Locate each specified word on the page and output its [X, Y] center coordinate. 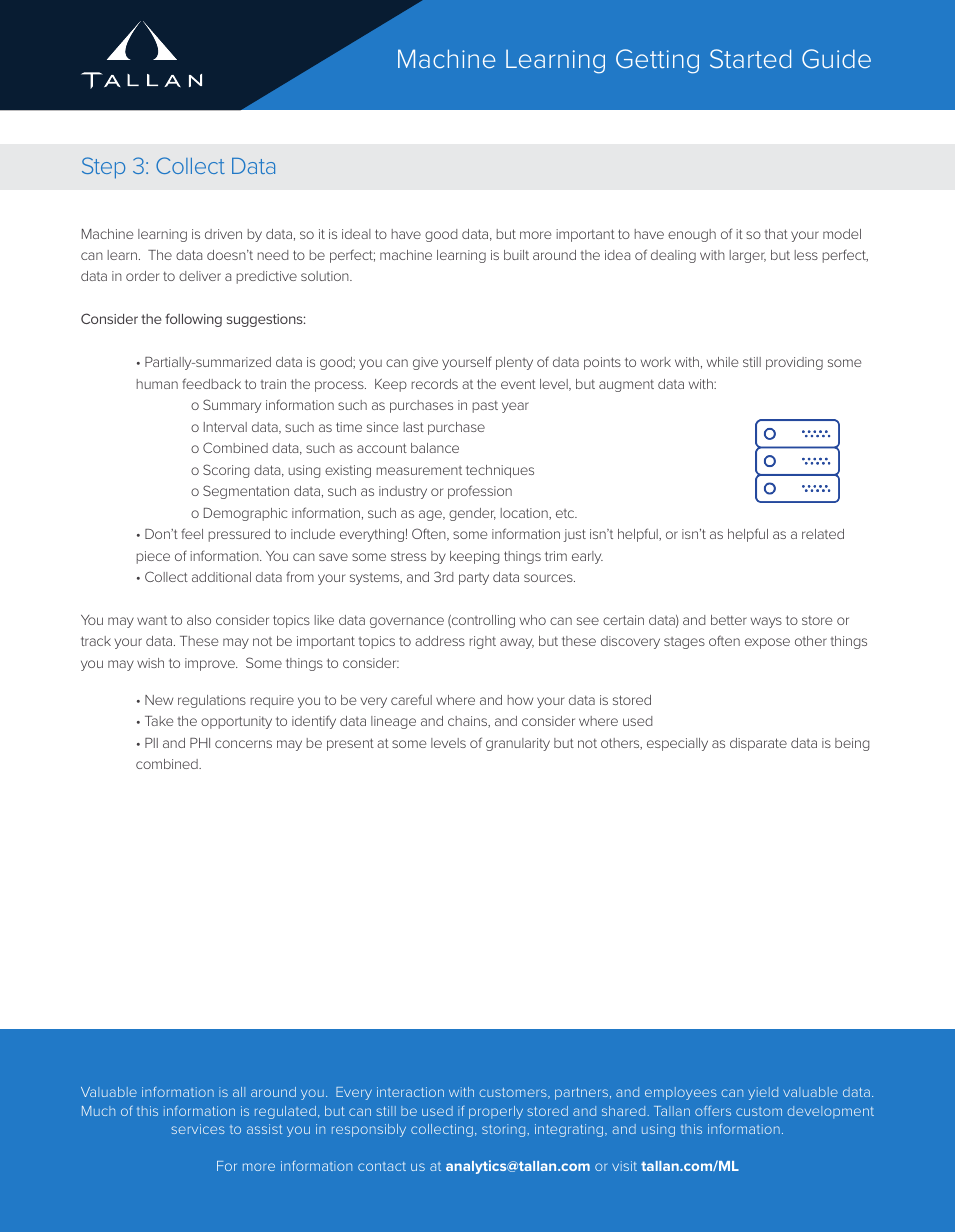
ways [766, 622]
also [199, 620]
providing [794, 363]
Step [103, 168]
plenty [514, 363]
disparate [758, 744]
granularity [518, 744]
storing [505, 1130]
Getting [657, 61]
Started [750, 58]
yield [763, 1093]
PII [151, 743]
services [197, 1129]
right [483, 642]
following [193, 320]
